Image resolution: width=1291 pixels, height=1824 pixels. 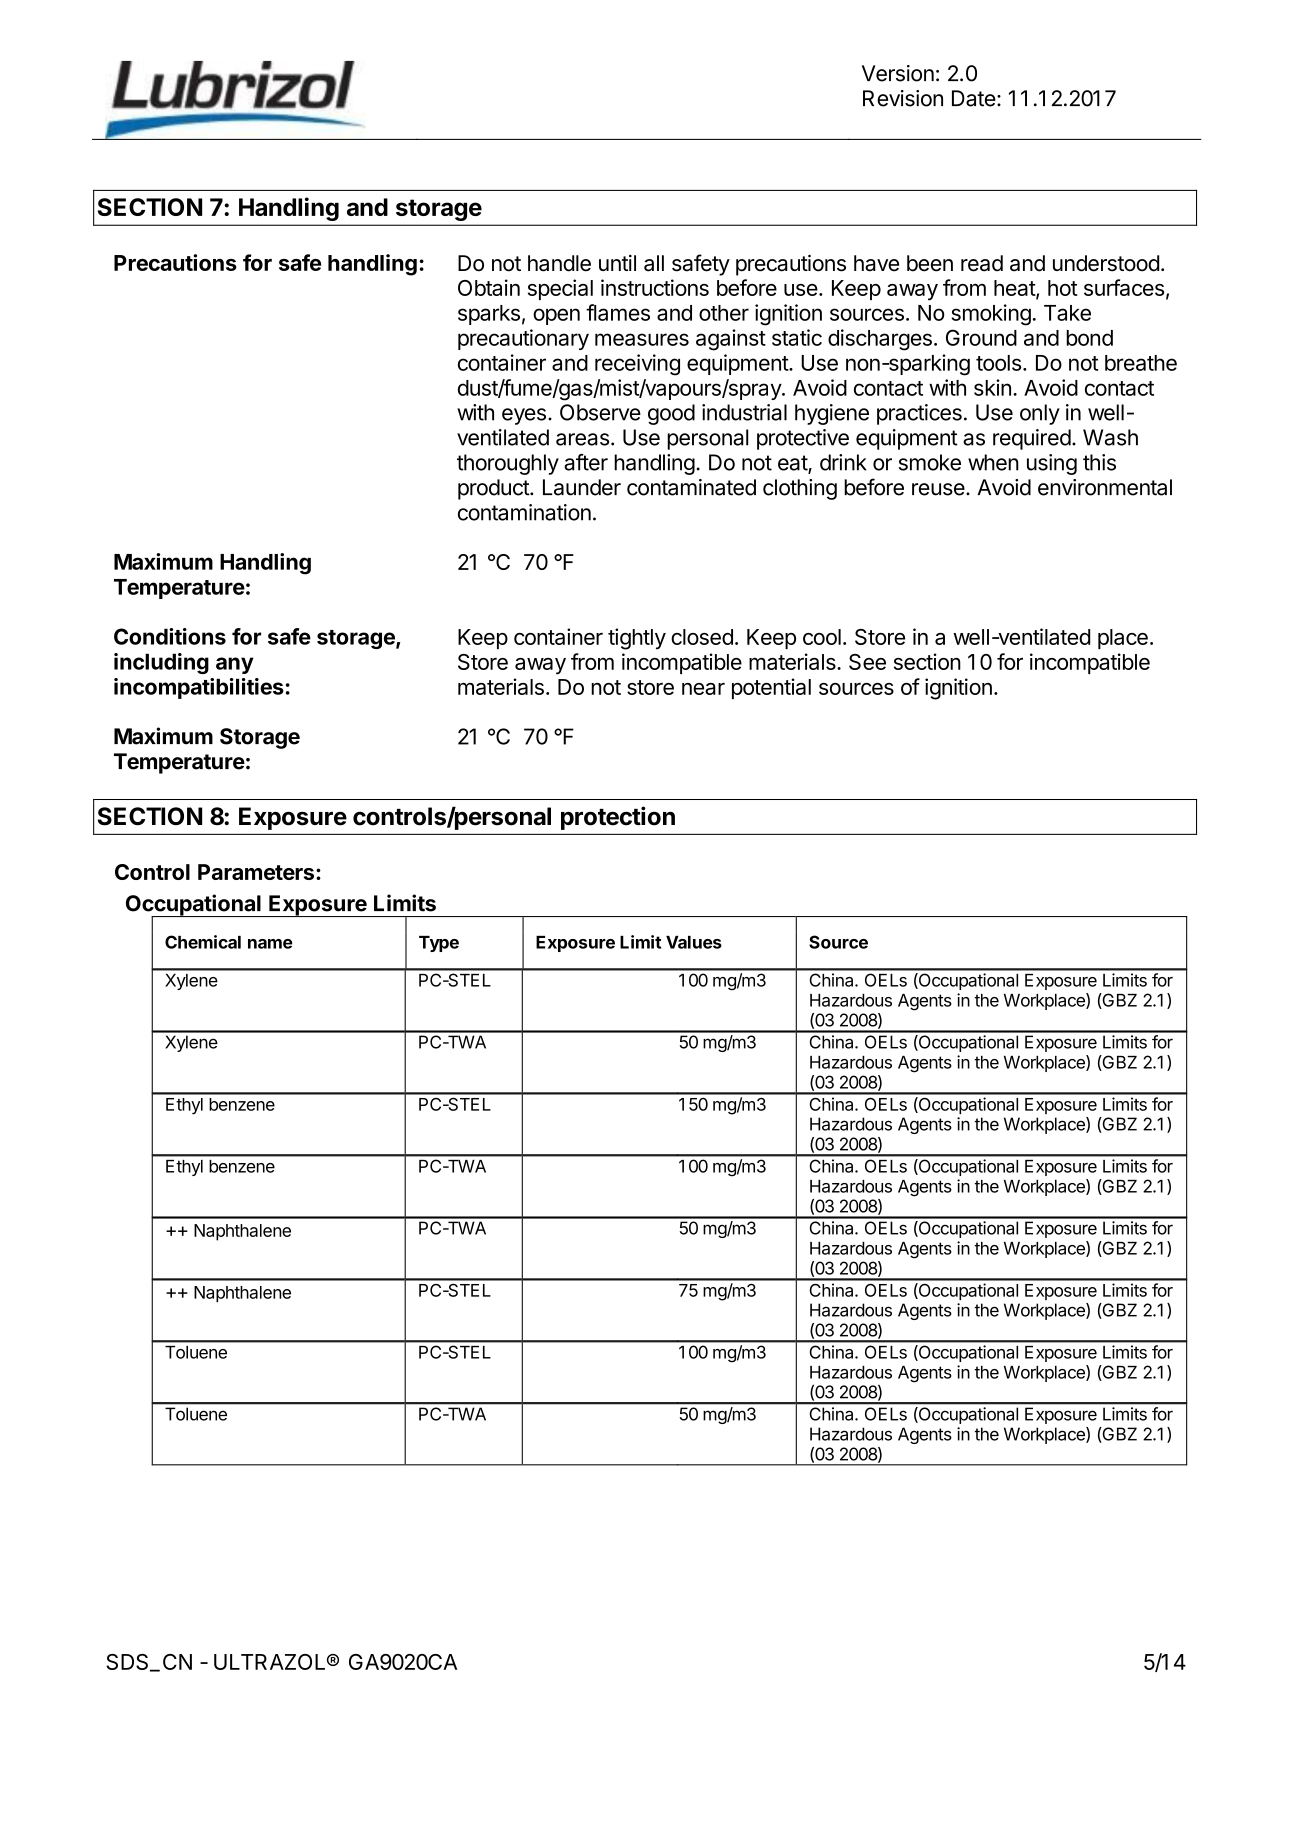 I want to click on See, so click(x=867, y=662).
